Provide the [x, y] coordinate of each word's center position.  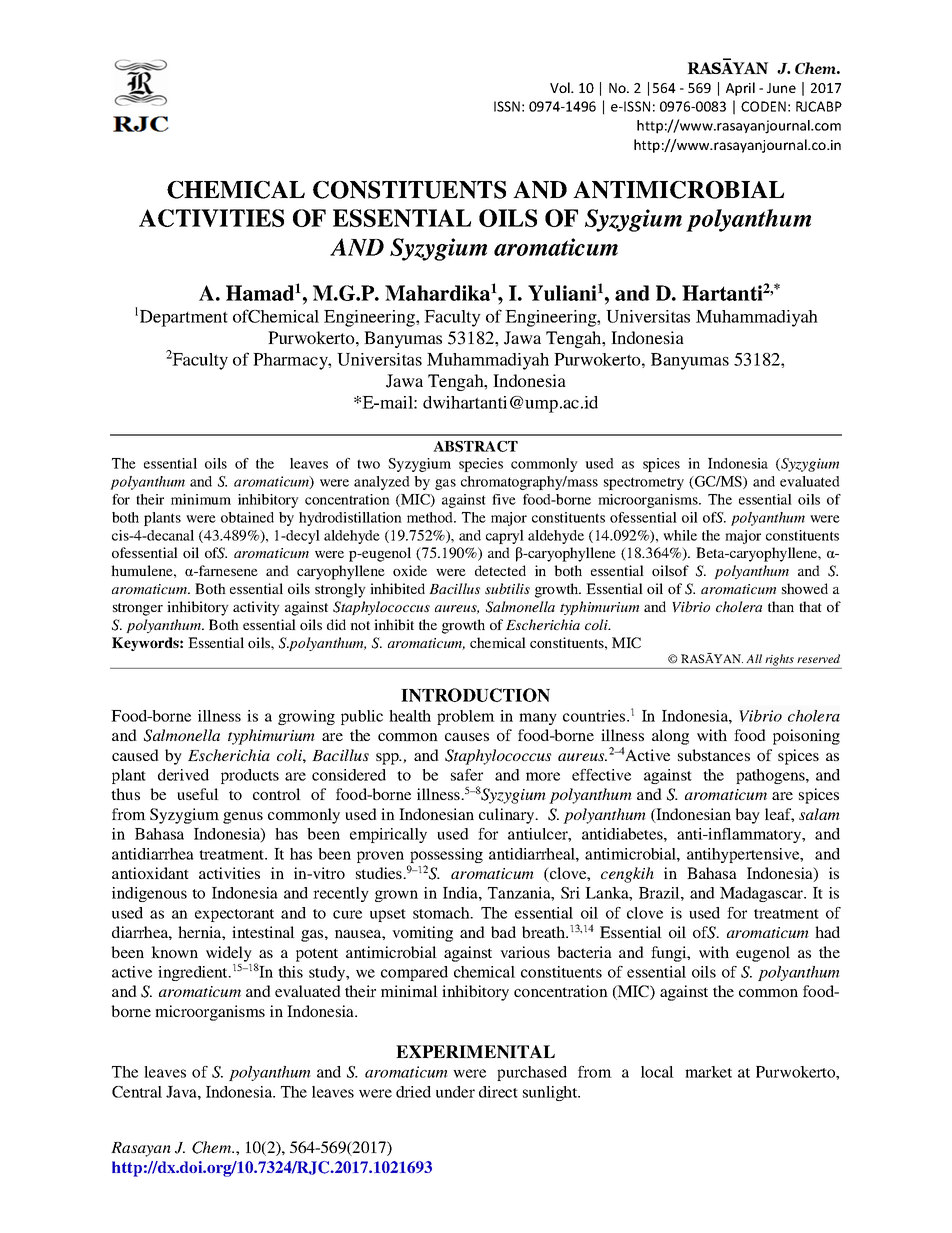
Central [137, 1092]
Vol [561, 87]
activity [256, 608]
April [740, 89]
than [781, 606]
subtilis [507, 588]
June [781, 88]
